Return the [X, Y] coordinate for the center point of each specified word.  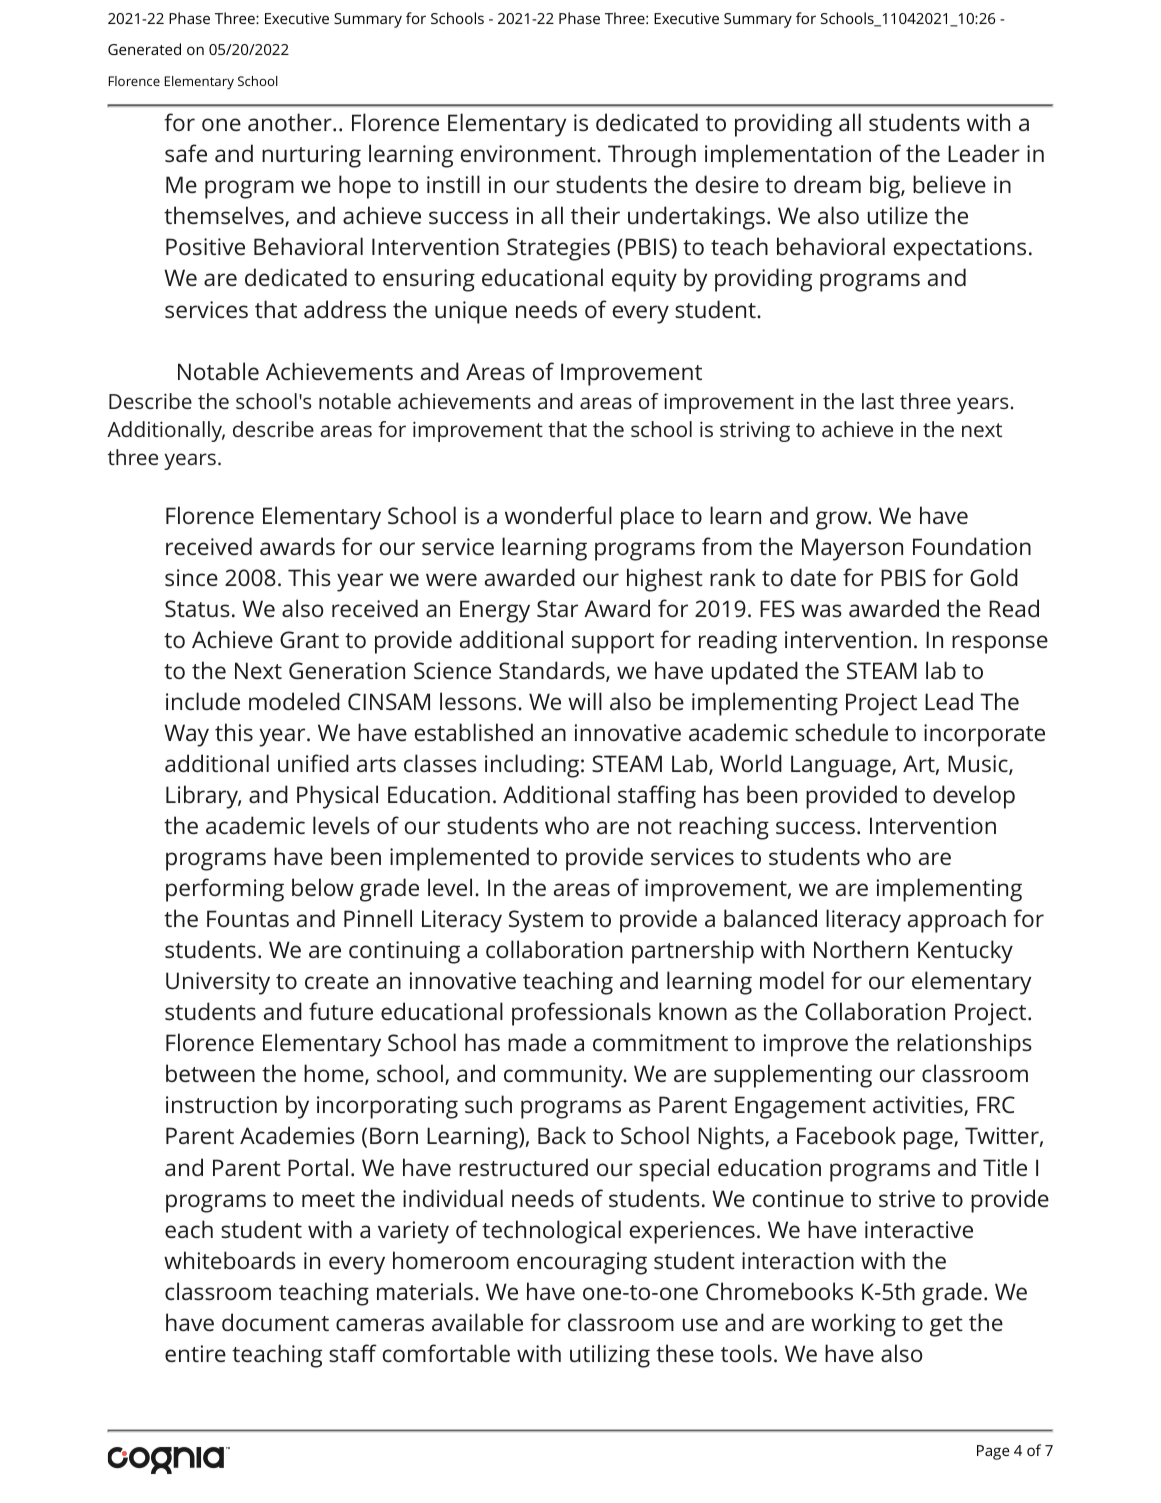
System [546, 921]
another [291, 122]
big [886, 187]
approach [957, 921]
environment [529, 153]
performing [225, 890]
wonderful [558, 515]
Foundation [972, 546]
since [191, 577]
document [275, 1322]
